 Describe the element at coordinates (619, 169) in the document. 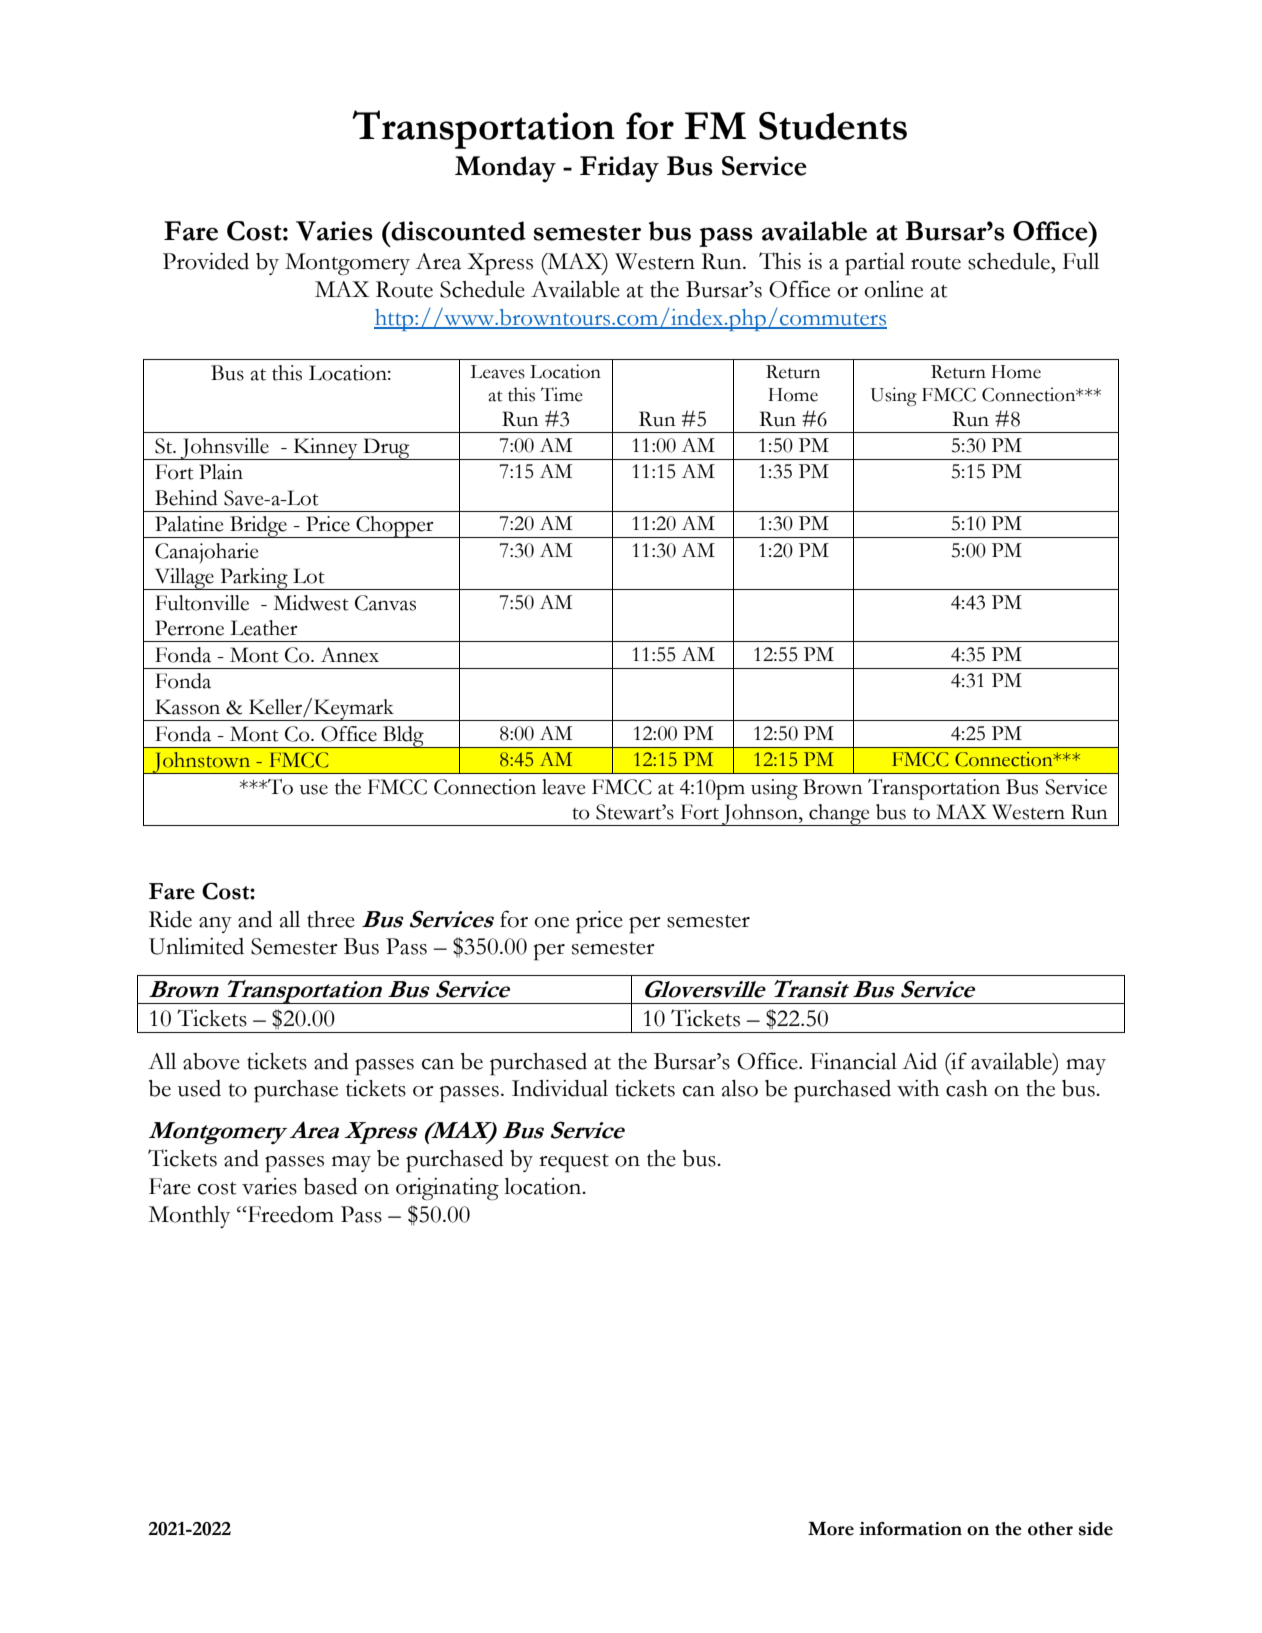

I see `Friday` at that location.
